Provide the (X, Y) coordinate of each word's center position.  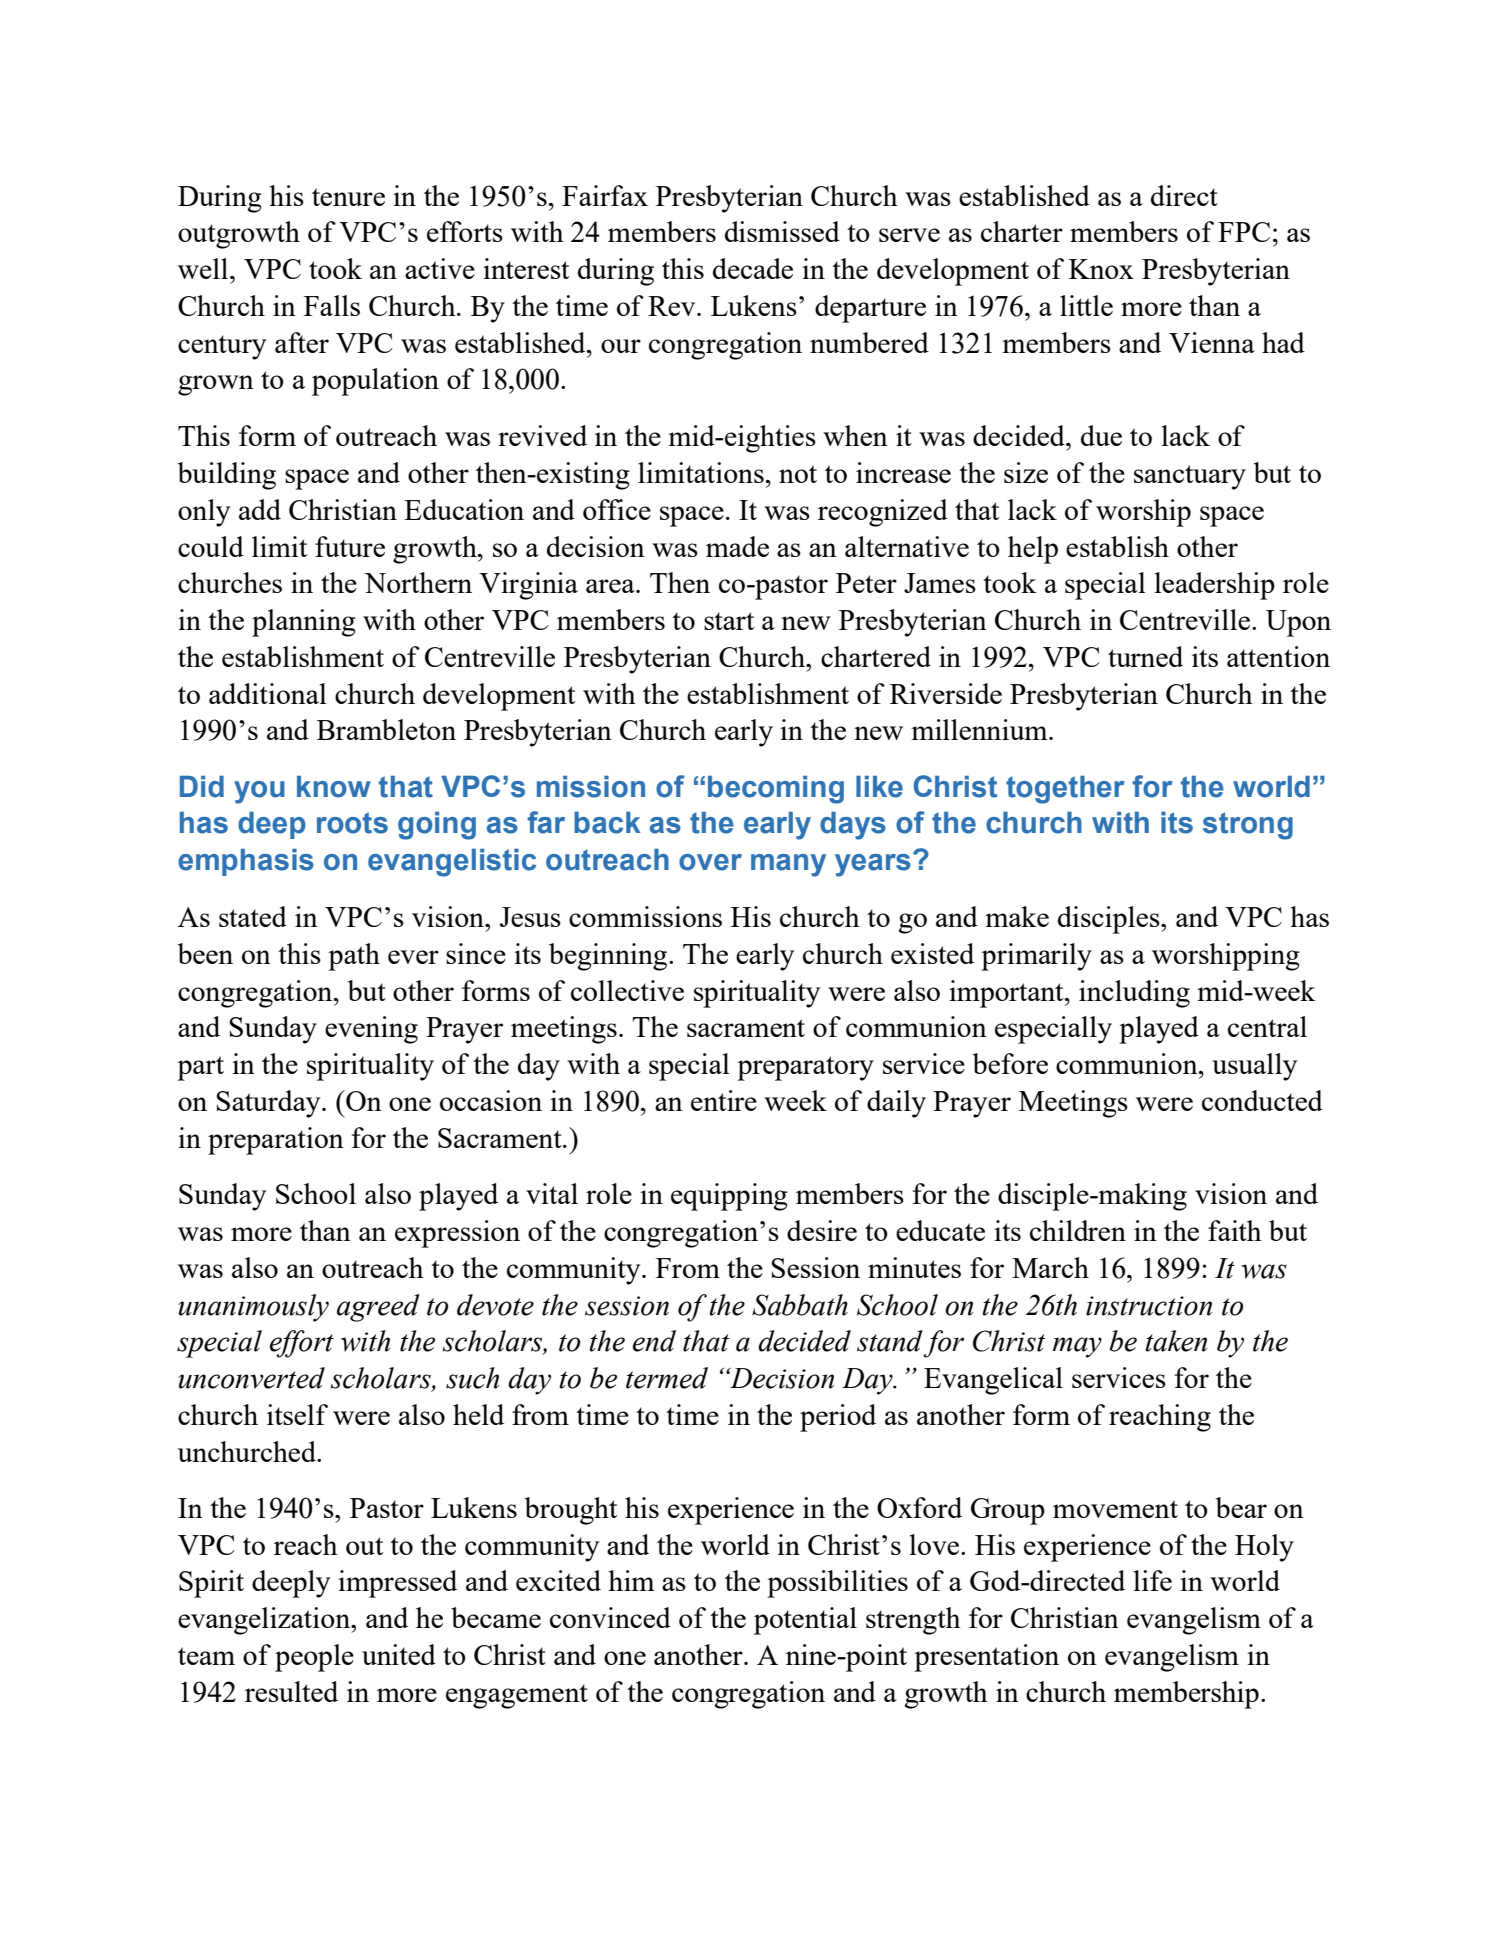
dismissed (782, 231)
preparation (276, 1141)
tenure (348, 197)
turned (1145, 656)
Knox (1101, 269)
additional (268, 693)
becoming (776, 790)
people (314, 1658)
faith (1235, 1230)
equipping (729, 1197)
